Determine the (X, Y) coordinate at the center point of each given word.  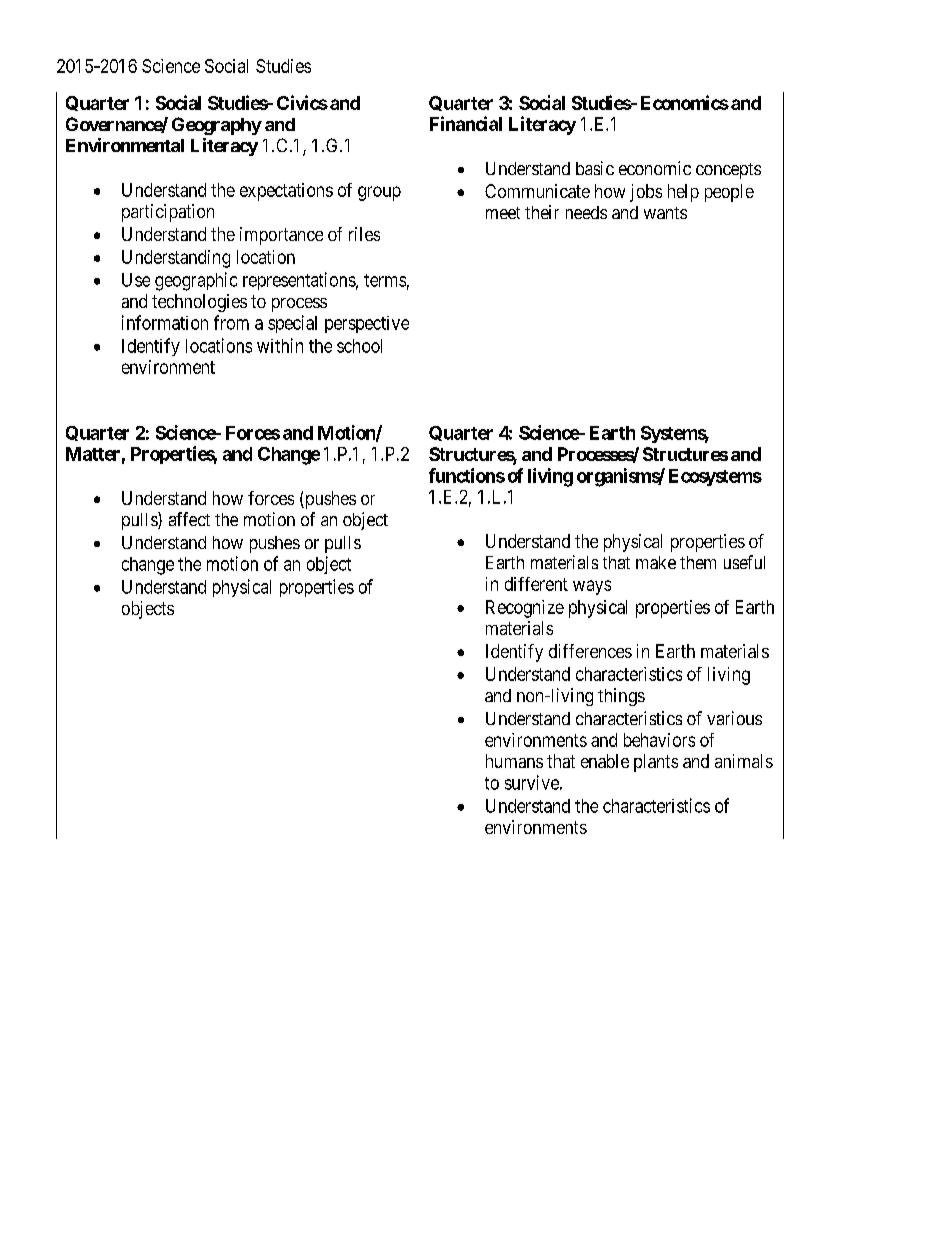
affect (189, 519)
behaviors (659, 740)
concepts (728, 171)
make (656, 562)
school (359, 346)
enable (605, 761)
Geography (217, 126)
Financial (466, 123)
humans (514, 761)
